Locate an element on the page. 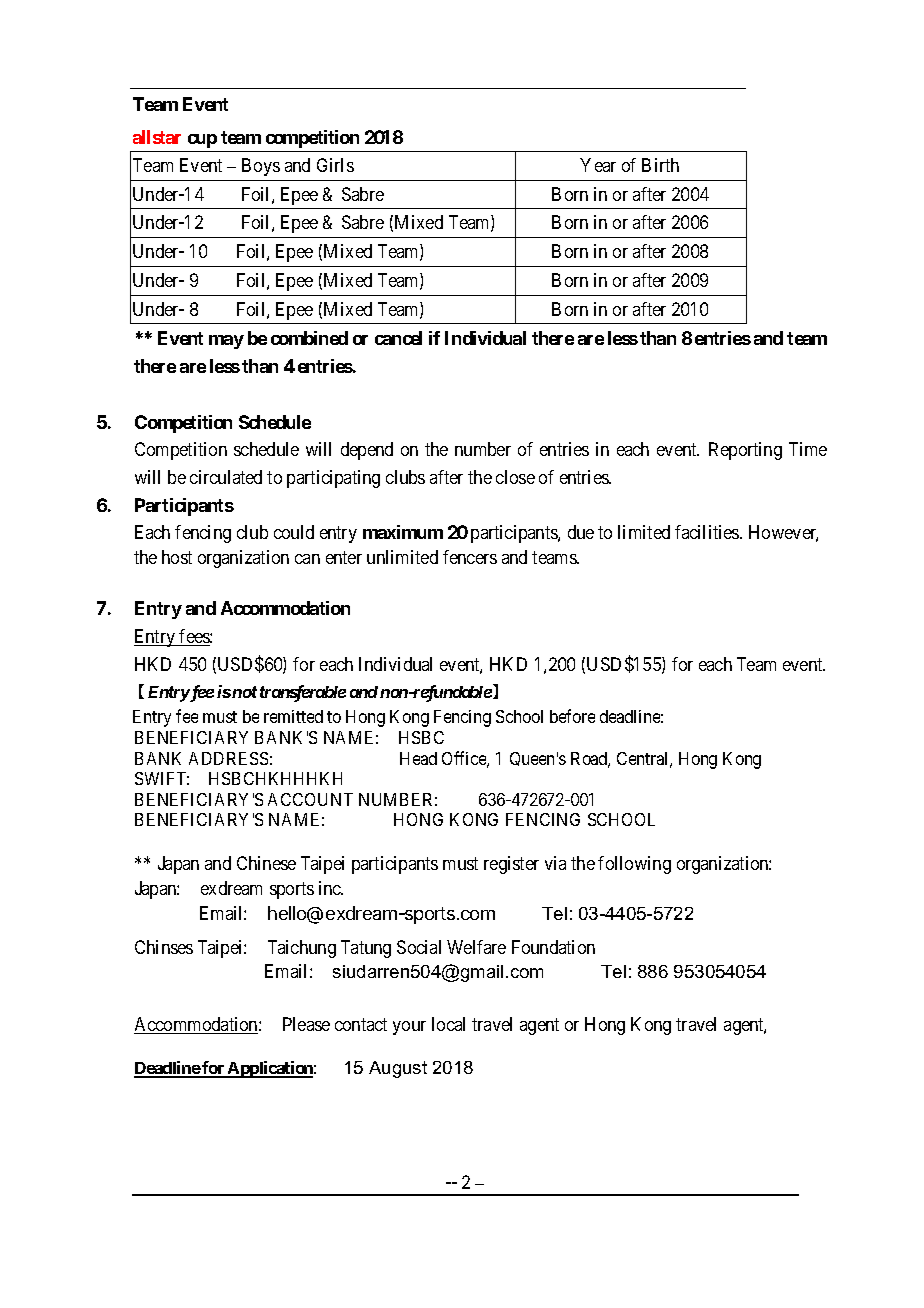 The height and width of the page is (1308, 924). before is located at coordinates (572, 716).
